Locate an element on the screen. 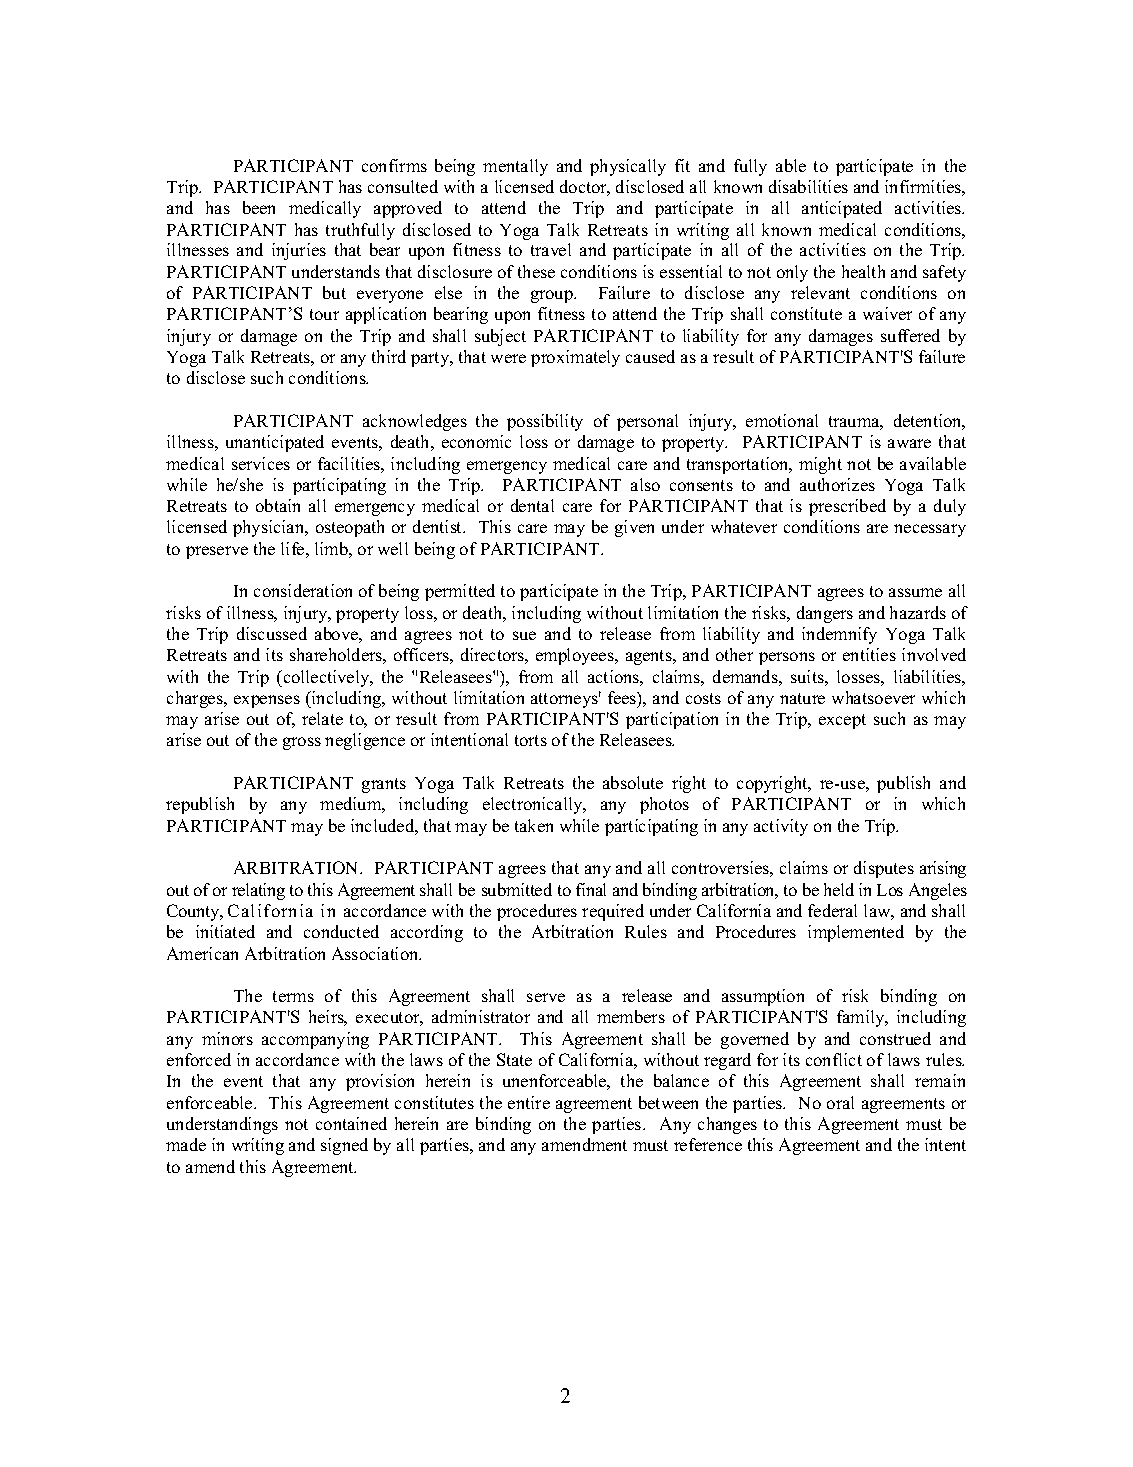 This screenshot has height=1467, width=1133. obtain is located at coordinates (278, 505).
